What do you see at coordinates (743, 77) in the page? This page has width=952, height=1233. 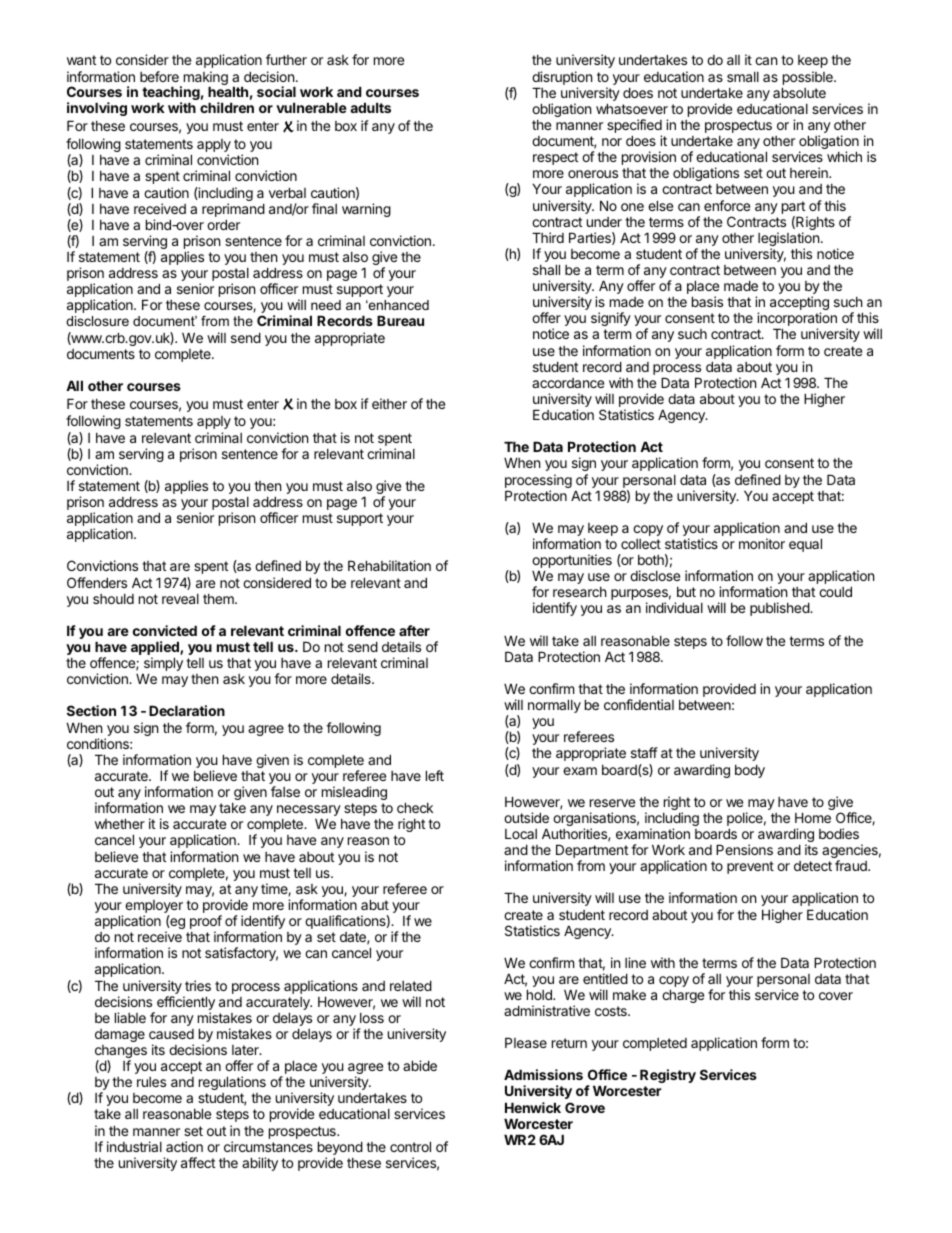 I see `small` at bounding box center [743, 77].
